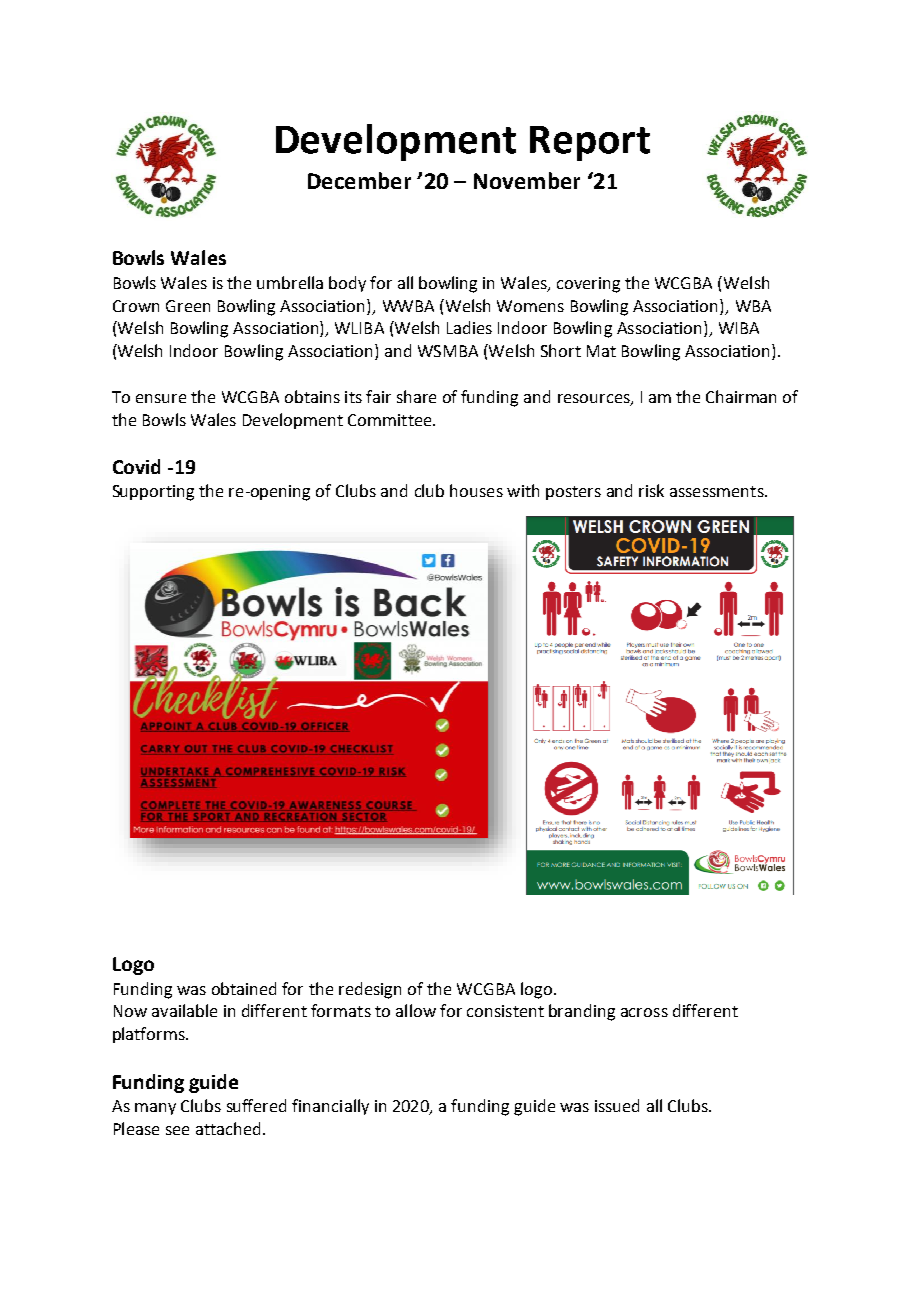  Describe the element at coordinates (617, 1105) in the screenshot. I see `issued` at that location.
